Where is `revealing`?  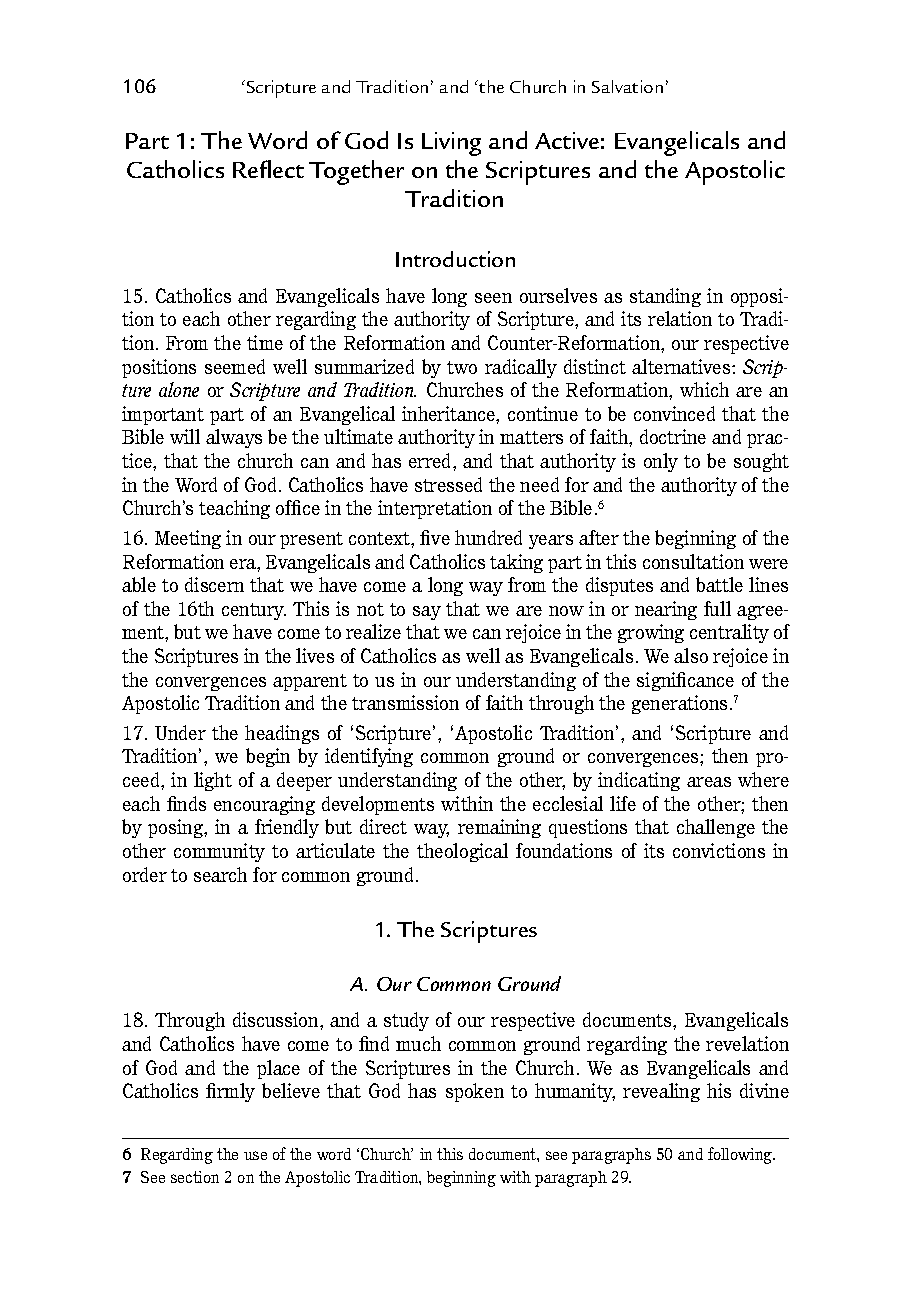 revealing is located at coordinates (661, 1092).
